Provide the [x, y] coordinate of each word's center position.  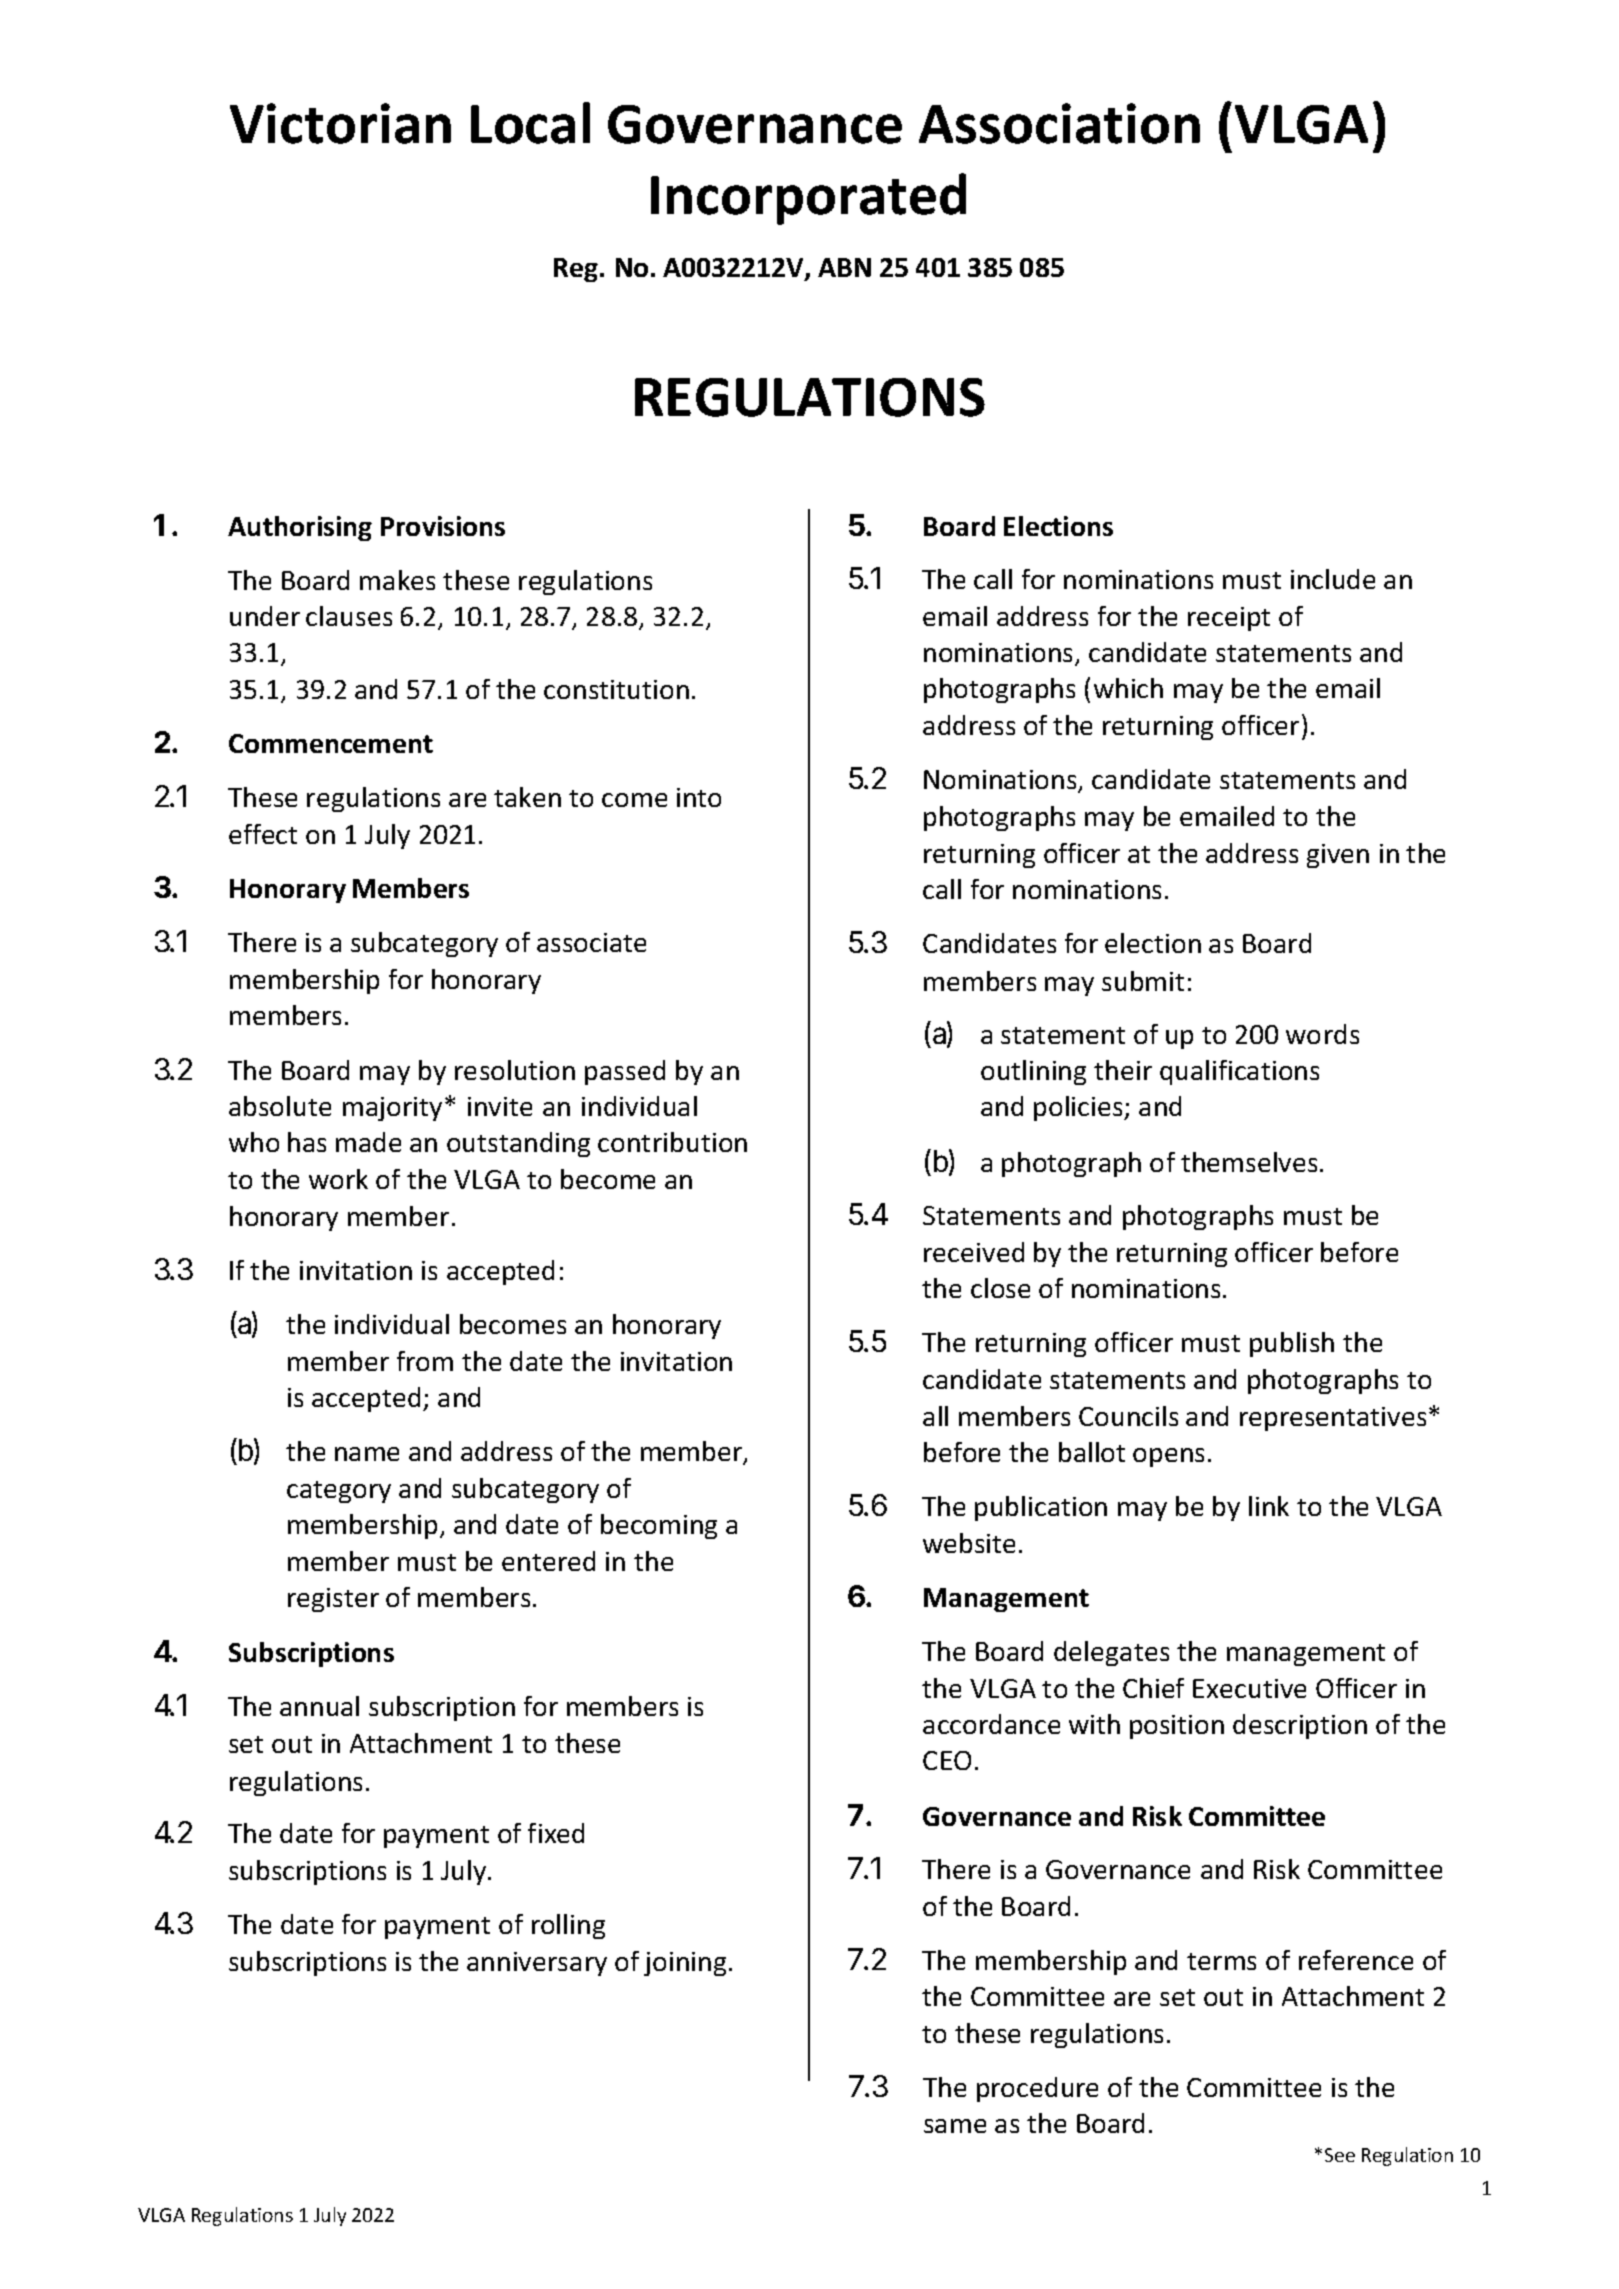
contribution [672, 1142]
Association [1059, 123]
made [368, 1142]
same [955, 2126]
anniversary [537, 1964]
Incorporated [808, 199]
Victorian [340, 123]
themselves [1249, 1162]
